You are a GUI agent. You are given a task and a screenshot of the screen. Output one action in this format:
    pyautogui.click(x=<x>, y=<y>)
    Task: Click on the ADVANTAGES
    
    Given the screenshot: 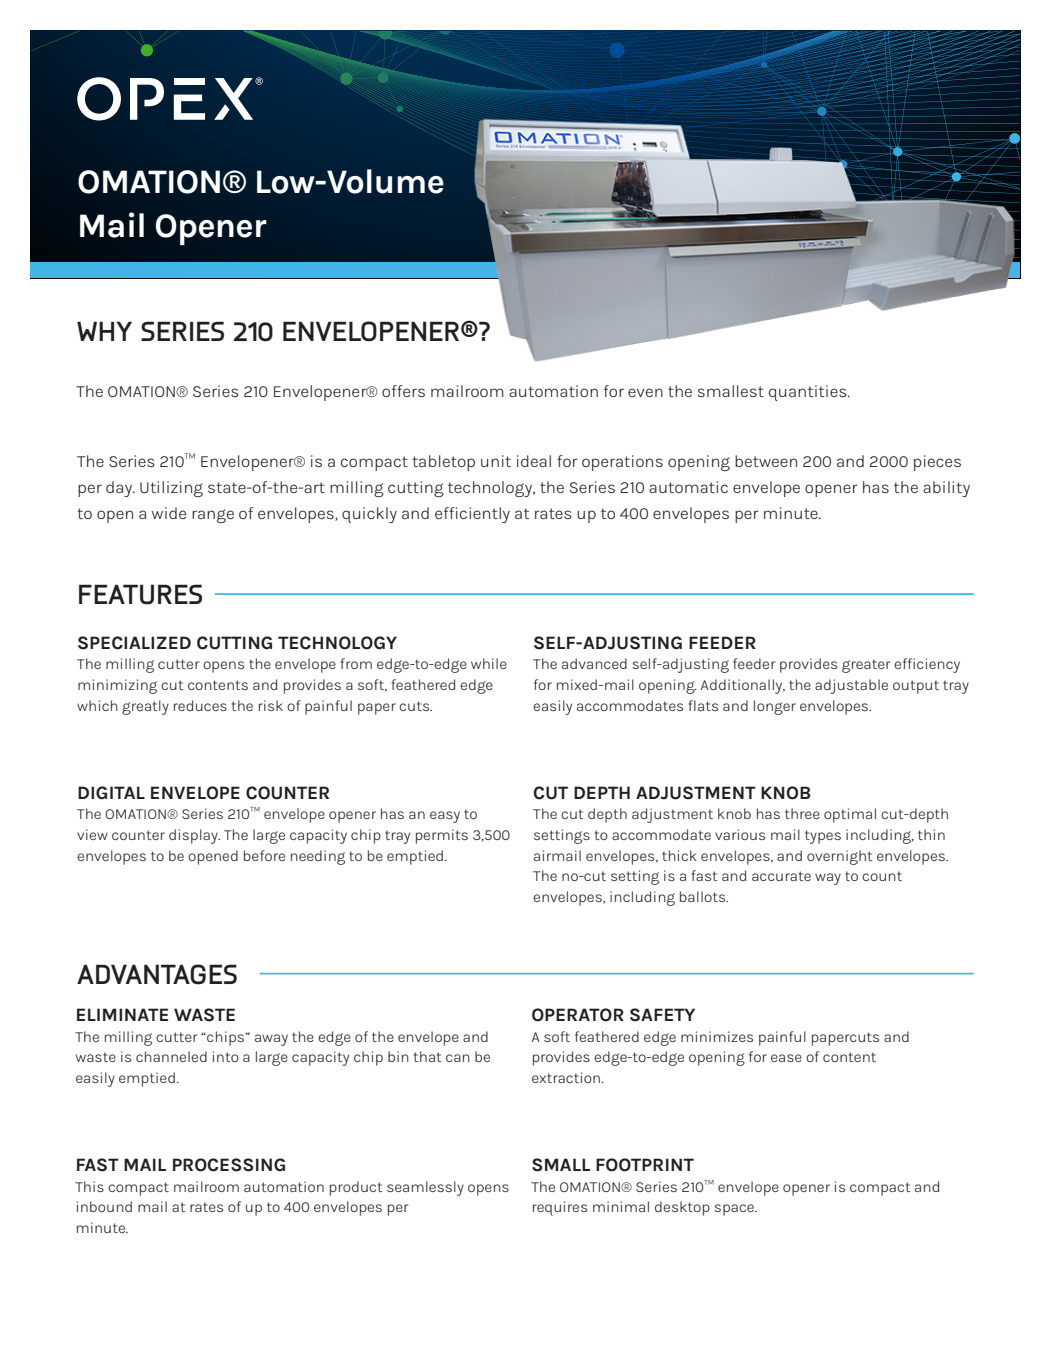 What is the action you would take?
    pyautogui.click(x=157, y=974)
